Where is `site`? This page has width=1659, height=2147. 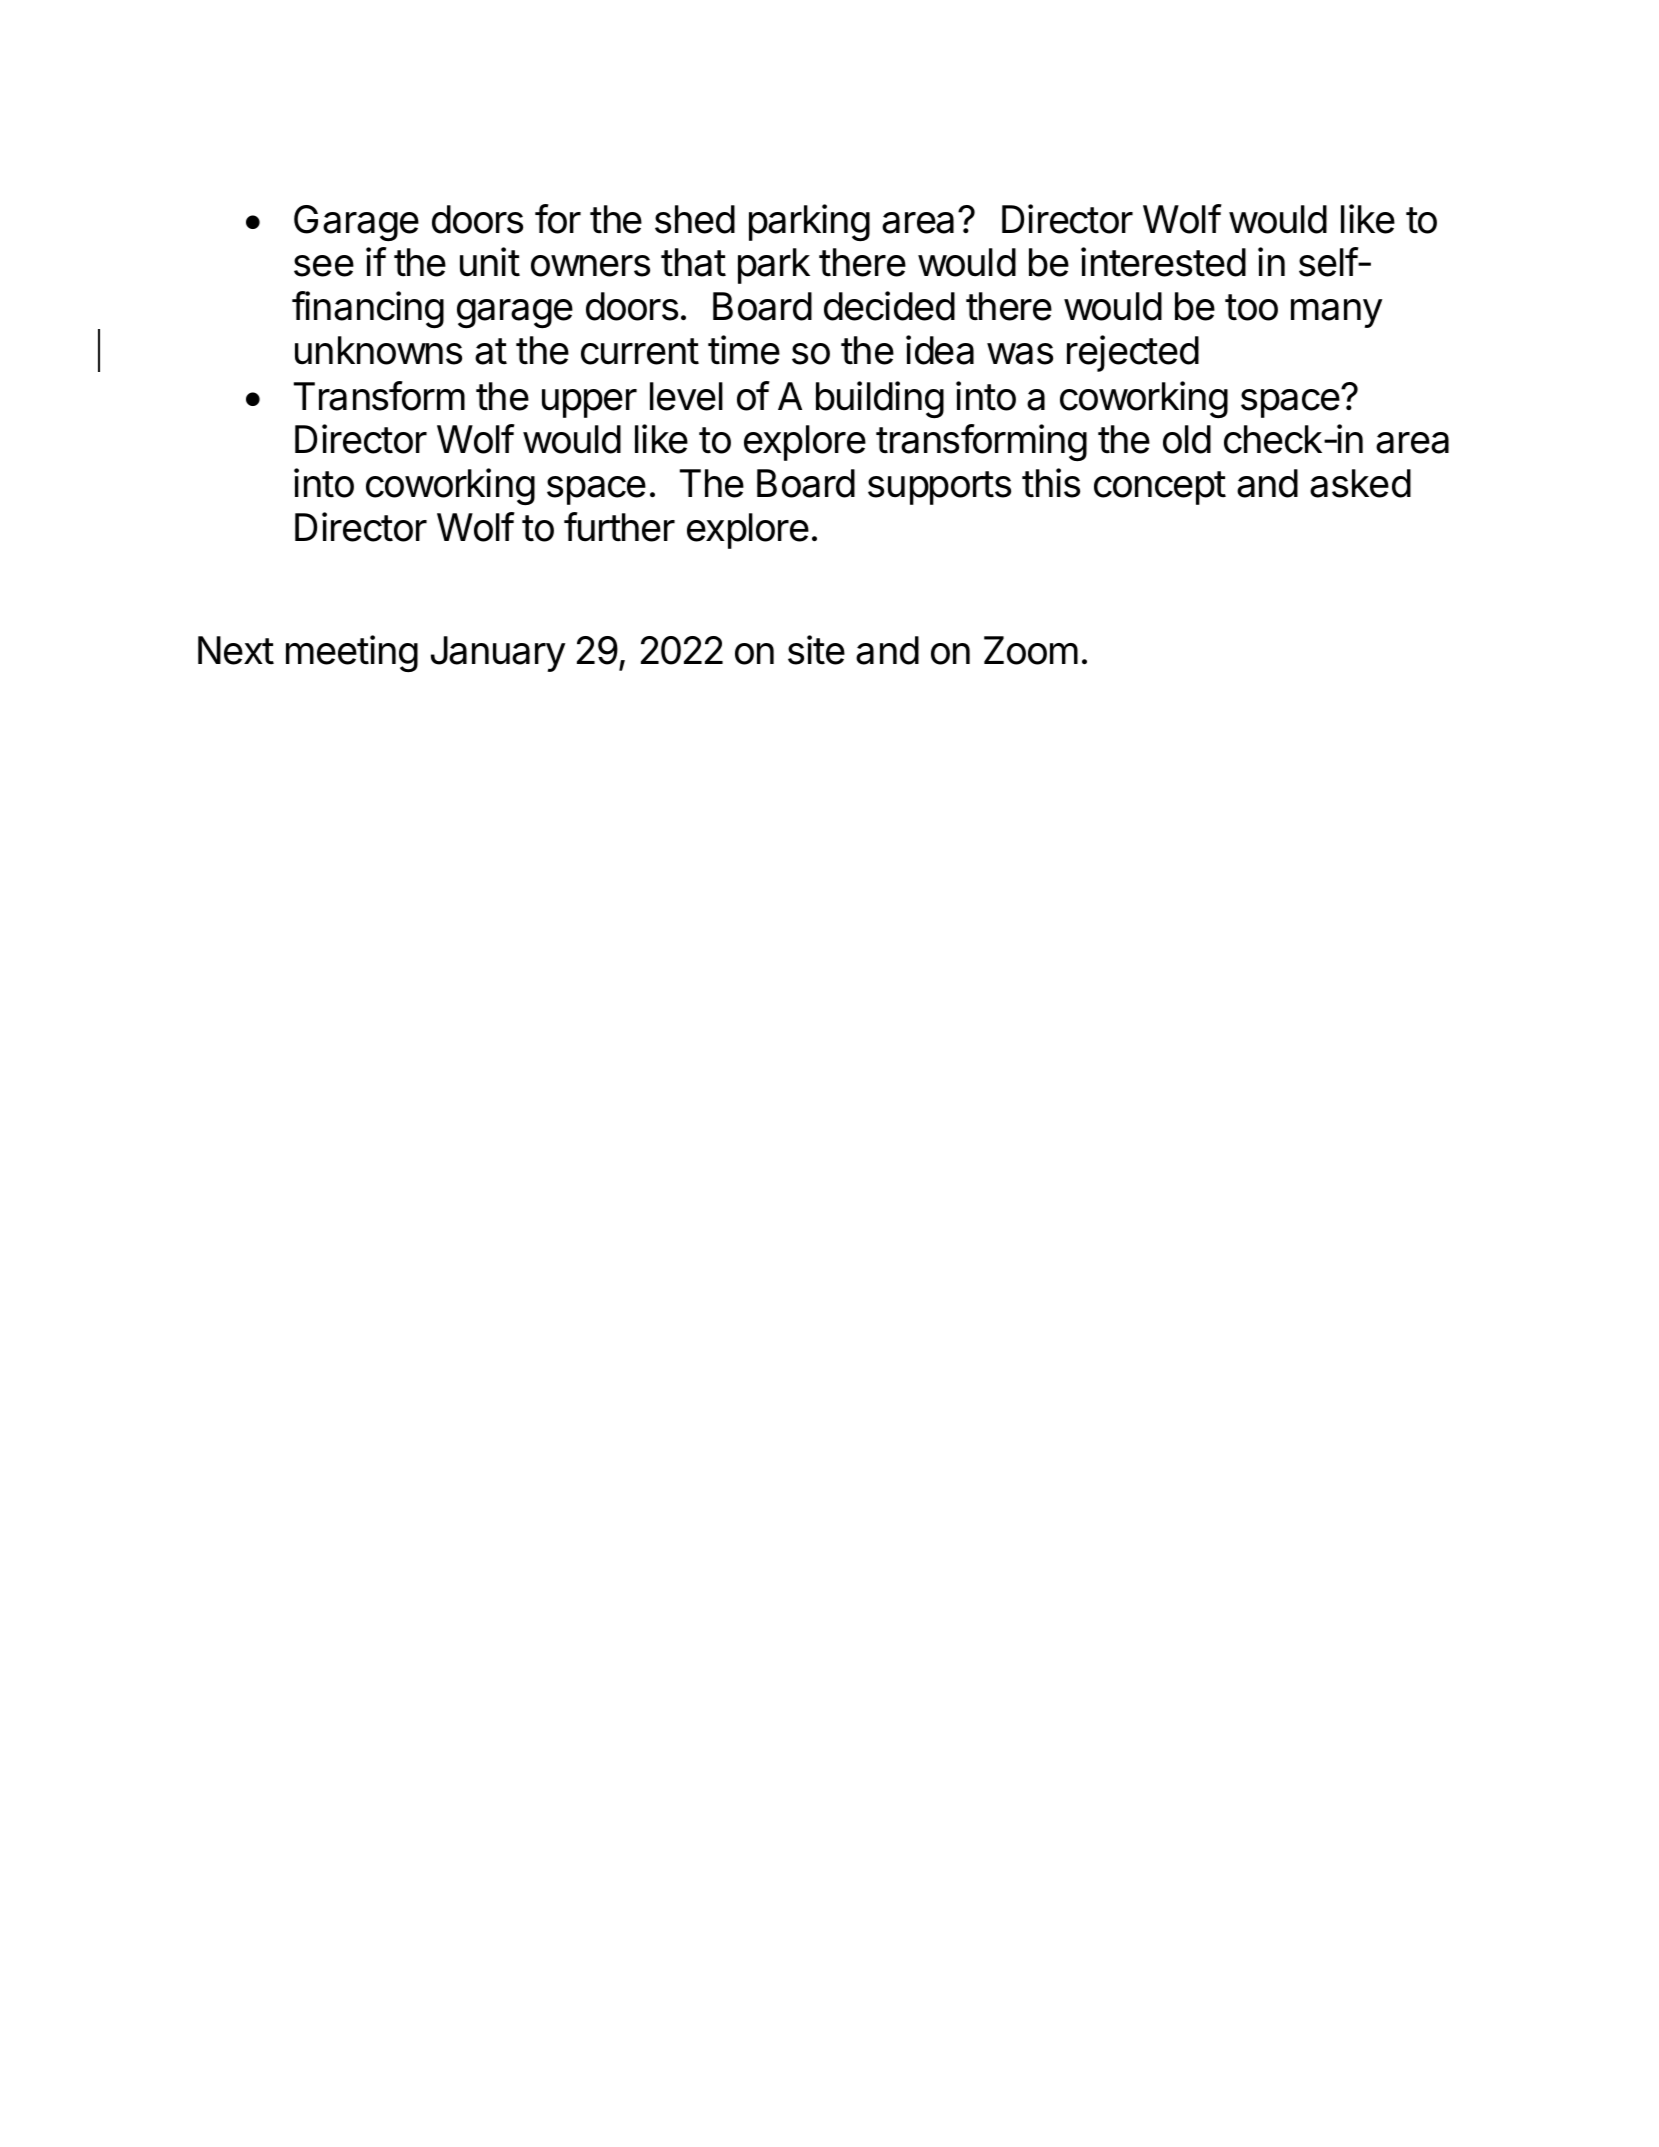
site is located at coordinates (816, 650).
